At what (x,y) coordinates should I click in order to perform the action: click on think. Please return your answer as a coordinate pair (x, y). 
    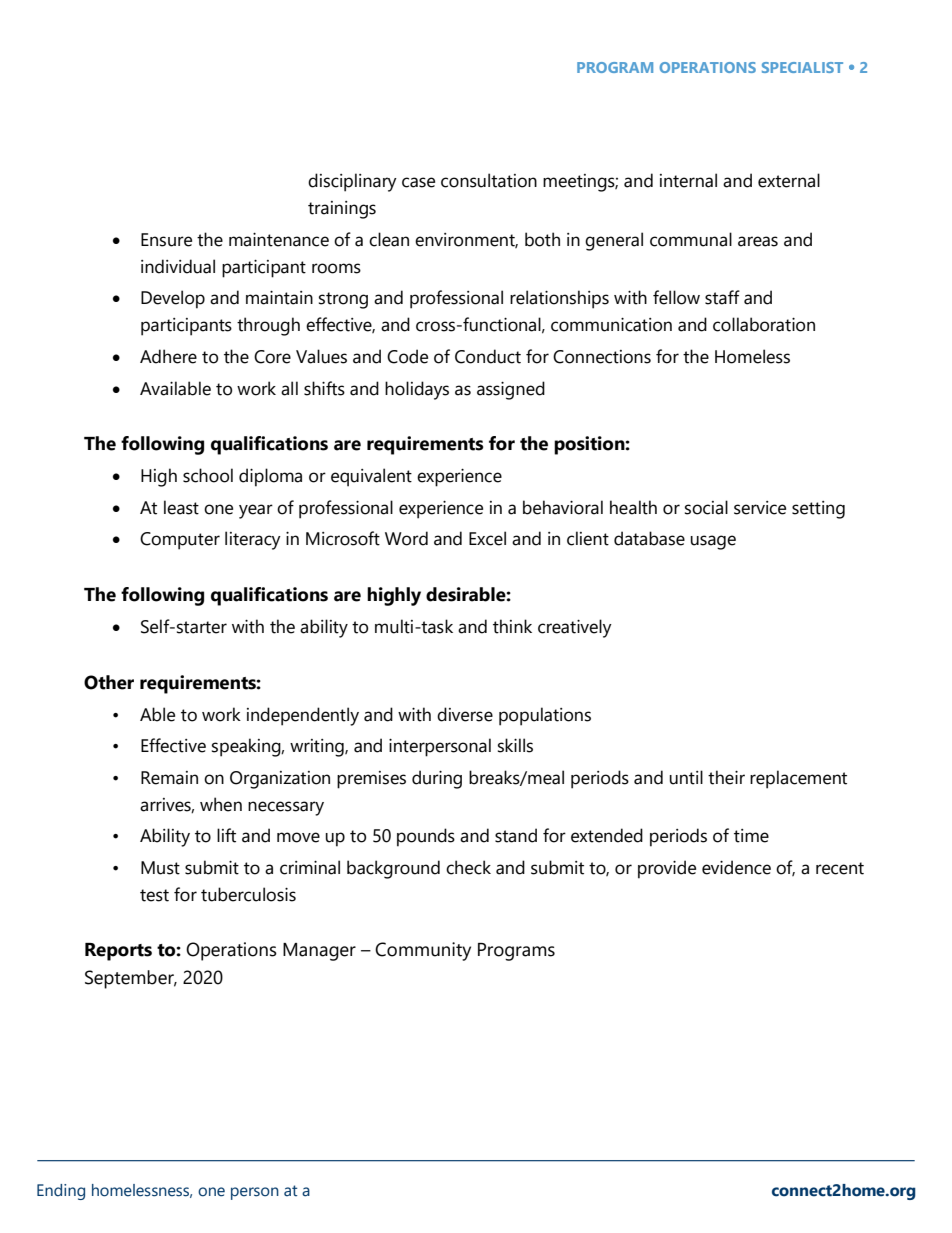
    Looking at the image, I should click on (512, 626).
